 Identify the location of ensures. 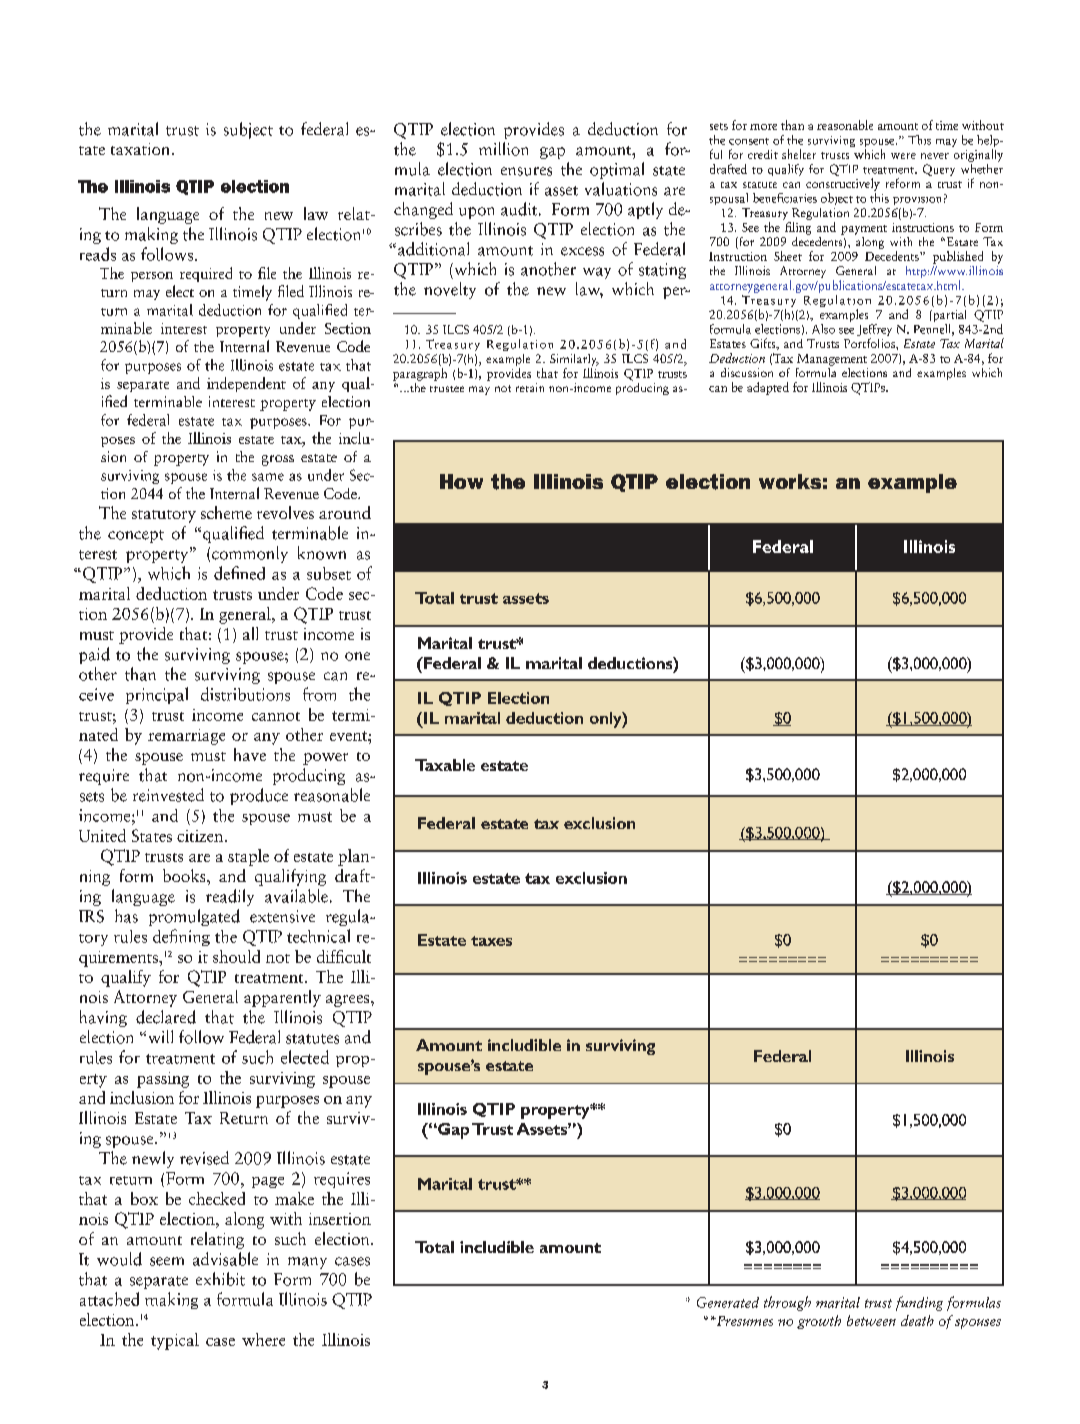
(526, 171).
